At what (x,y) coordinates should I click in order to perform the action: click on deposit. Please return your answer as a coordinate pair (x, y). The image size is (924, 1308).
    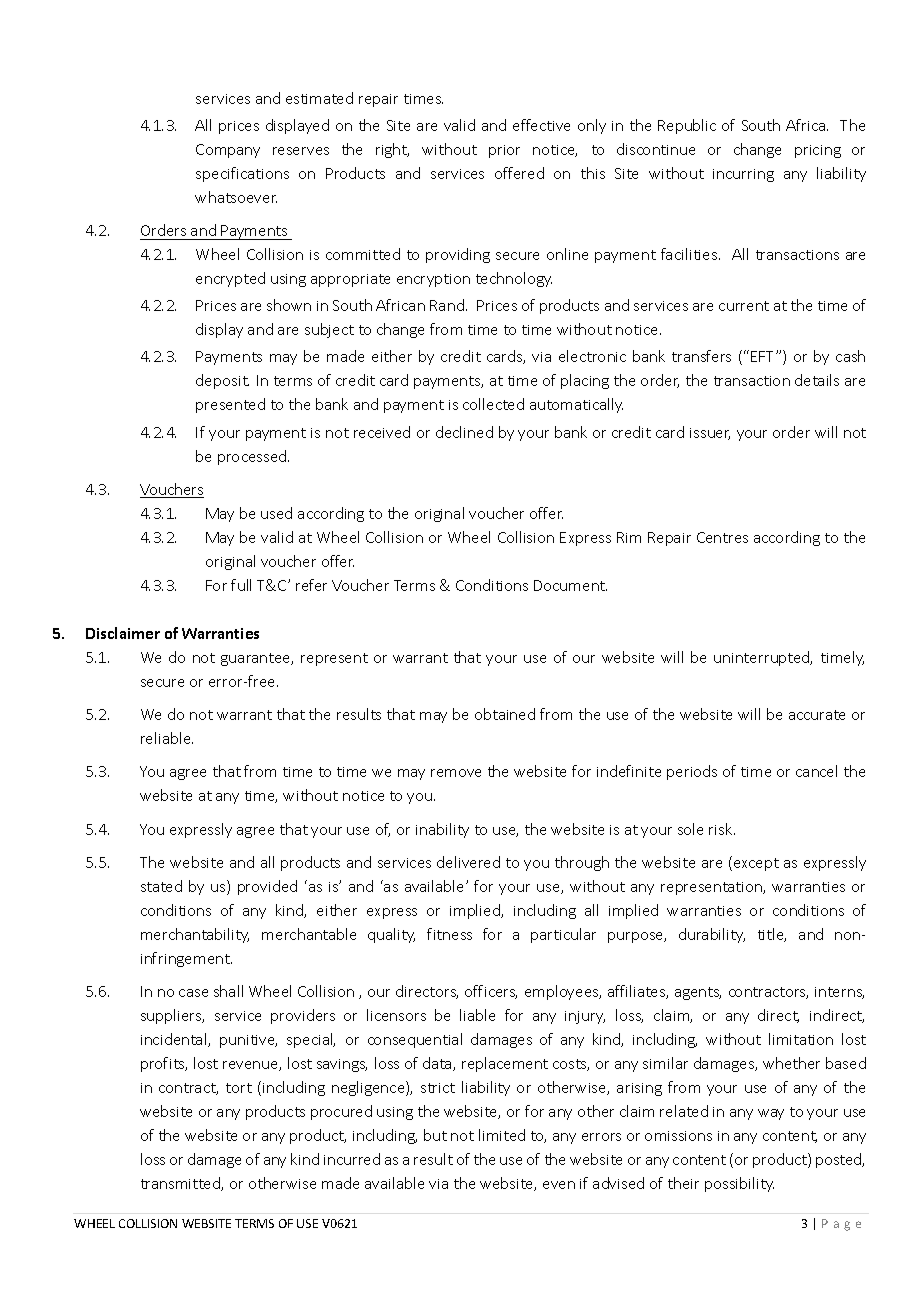
    Looking at the image, I should click on (222, 381).
